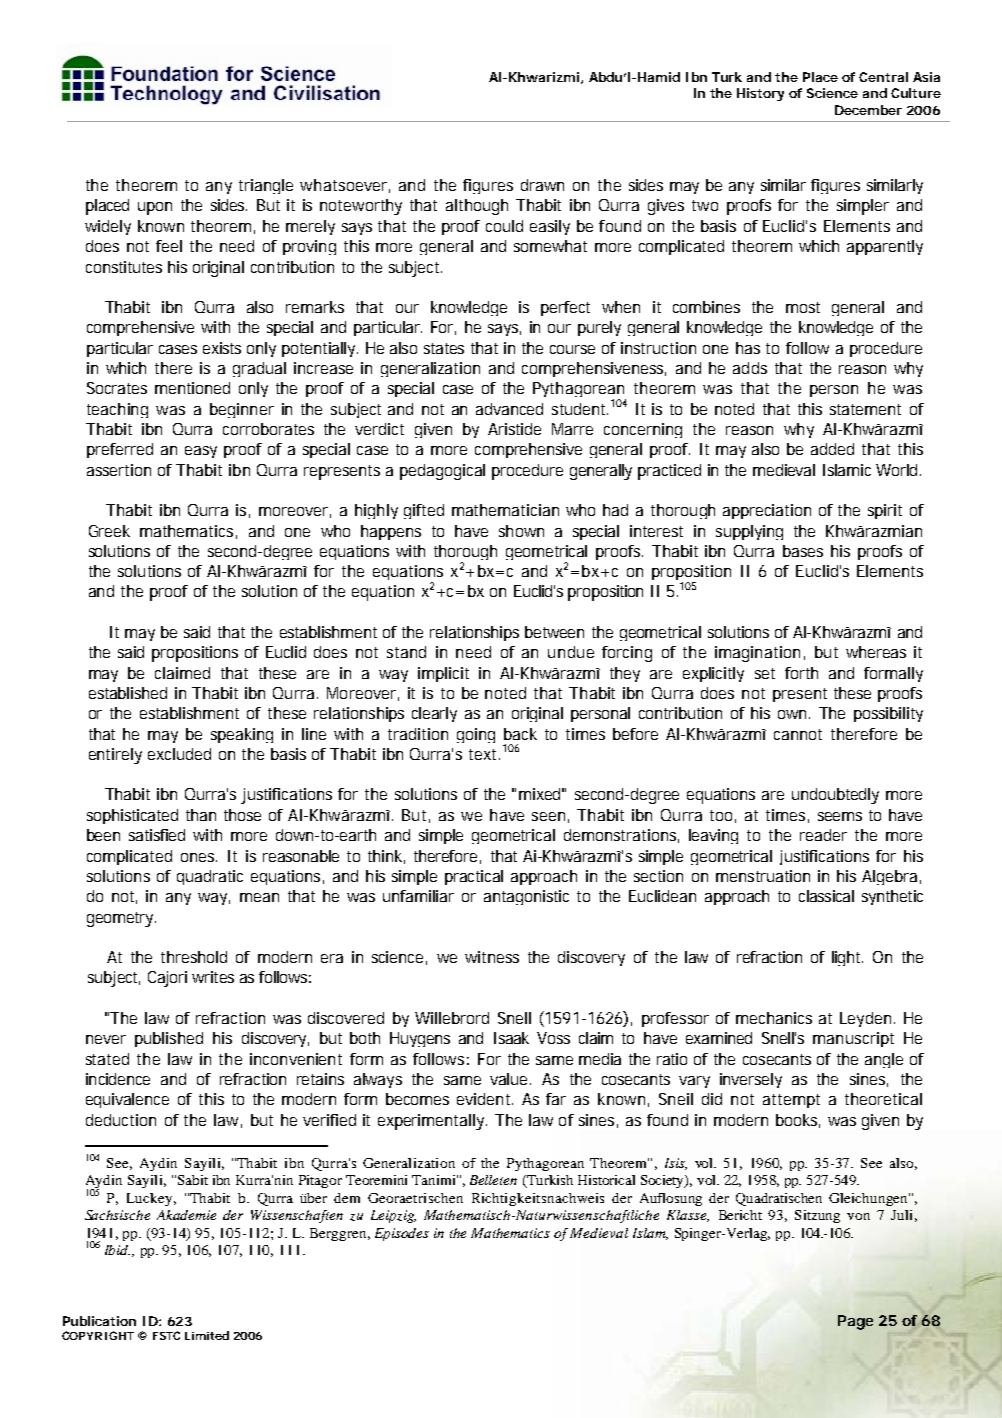 The height and width of the screenshot is (1418, 1002). I want to click on quadratic, so click(210, 877).
